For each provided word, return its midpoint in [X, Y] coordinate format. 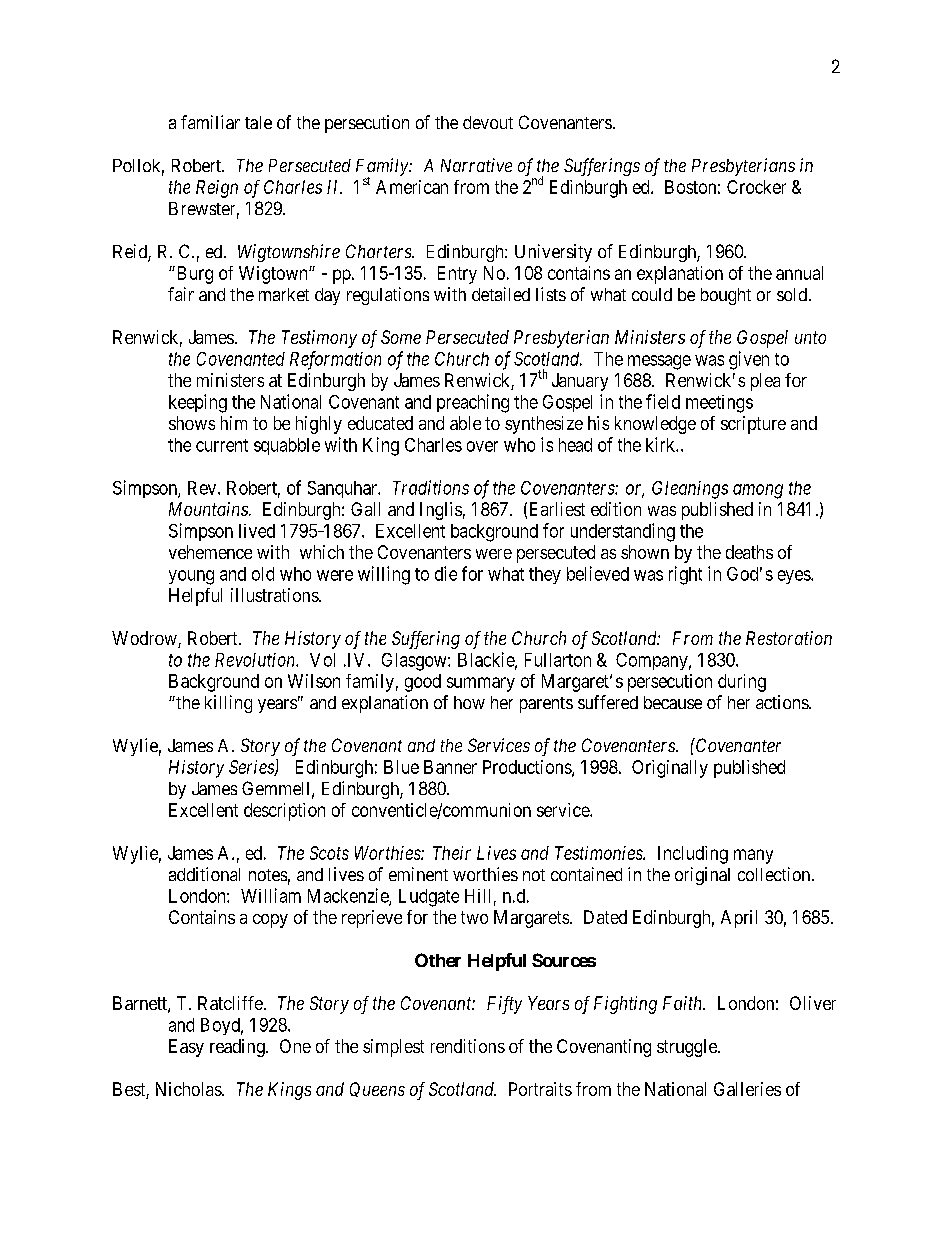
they [545, 575]
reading [238, 1048]
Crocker [756, 187]
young [191, 577]
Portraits [540, 1089]
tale [258, 122]
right [685, 575]
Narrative [476, 165]
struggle [688, 1048]
